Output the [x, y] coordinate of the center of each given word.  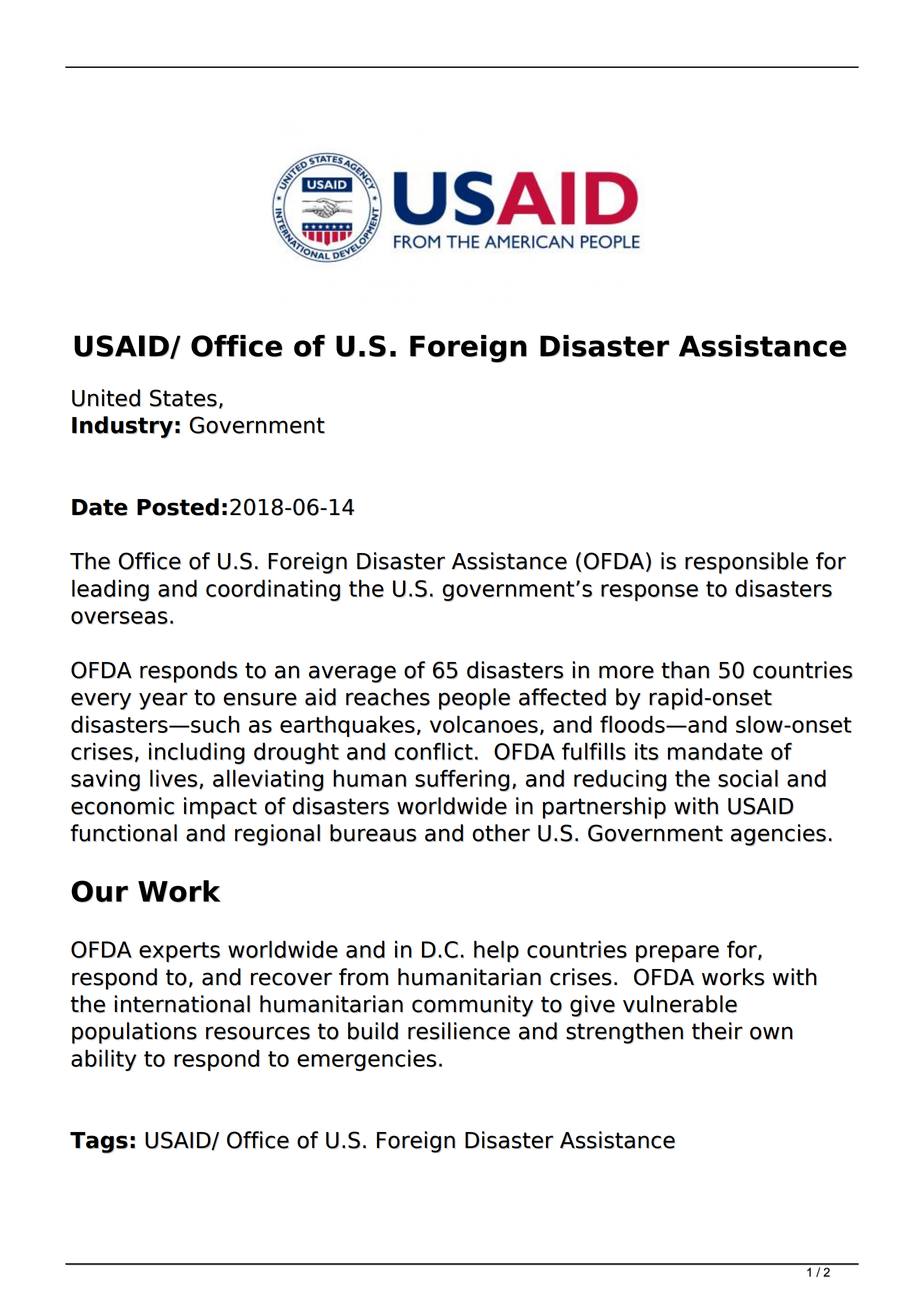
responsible [746, 563]
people [474, 699]
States [185, 399]
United [106, 398]
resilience [459, 1031]
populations [134, 1033]
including [197, 753]
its [647, 751]
